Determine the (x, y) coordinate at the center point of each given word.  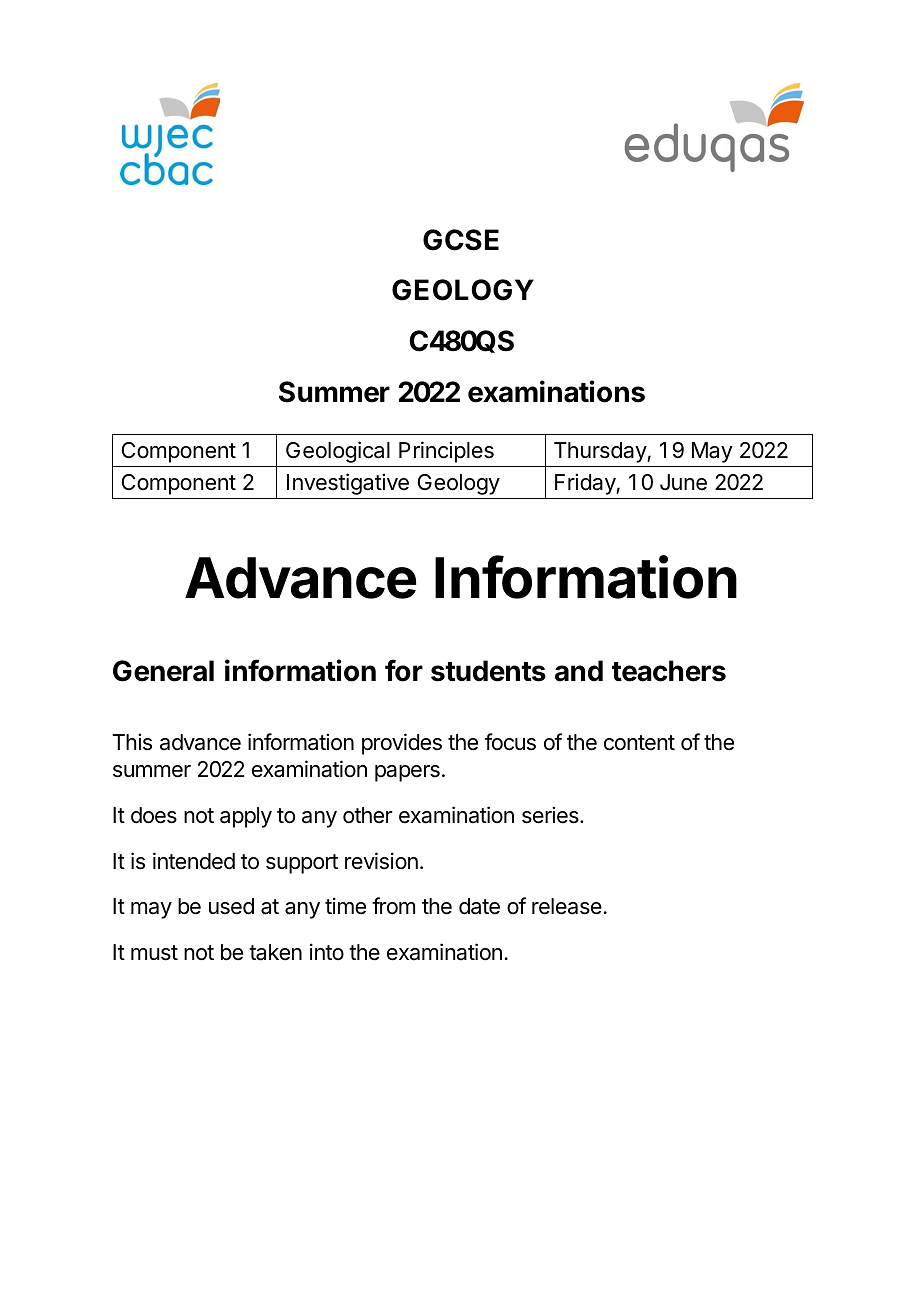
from (393, 906)
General (163, 671)
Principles (446, 452)
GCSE (461, 240)
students (488, 671)
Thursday (601, 452)
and (579, 671)
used (231, 906)
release (567, 906)
